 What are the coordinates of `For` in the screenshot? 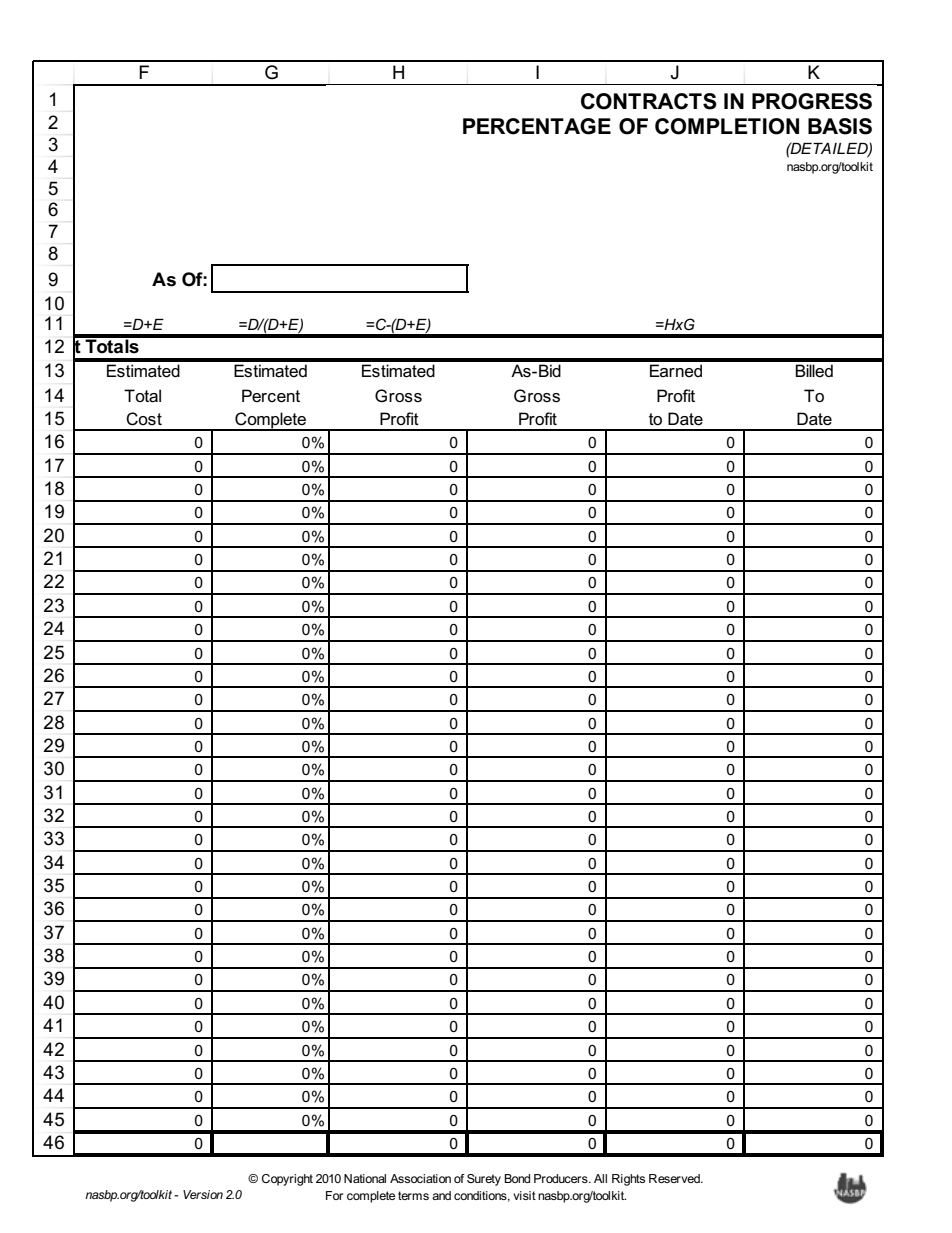 It's located at (334, 1195).
